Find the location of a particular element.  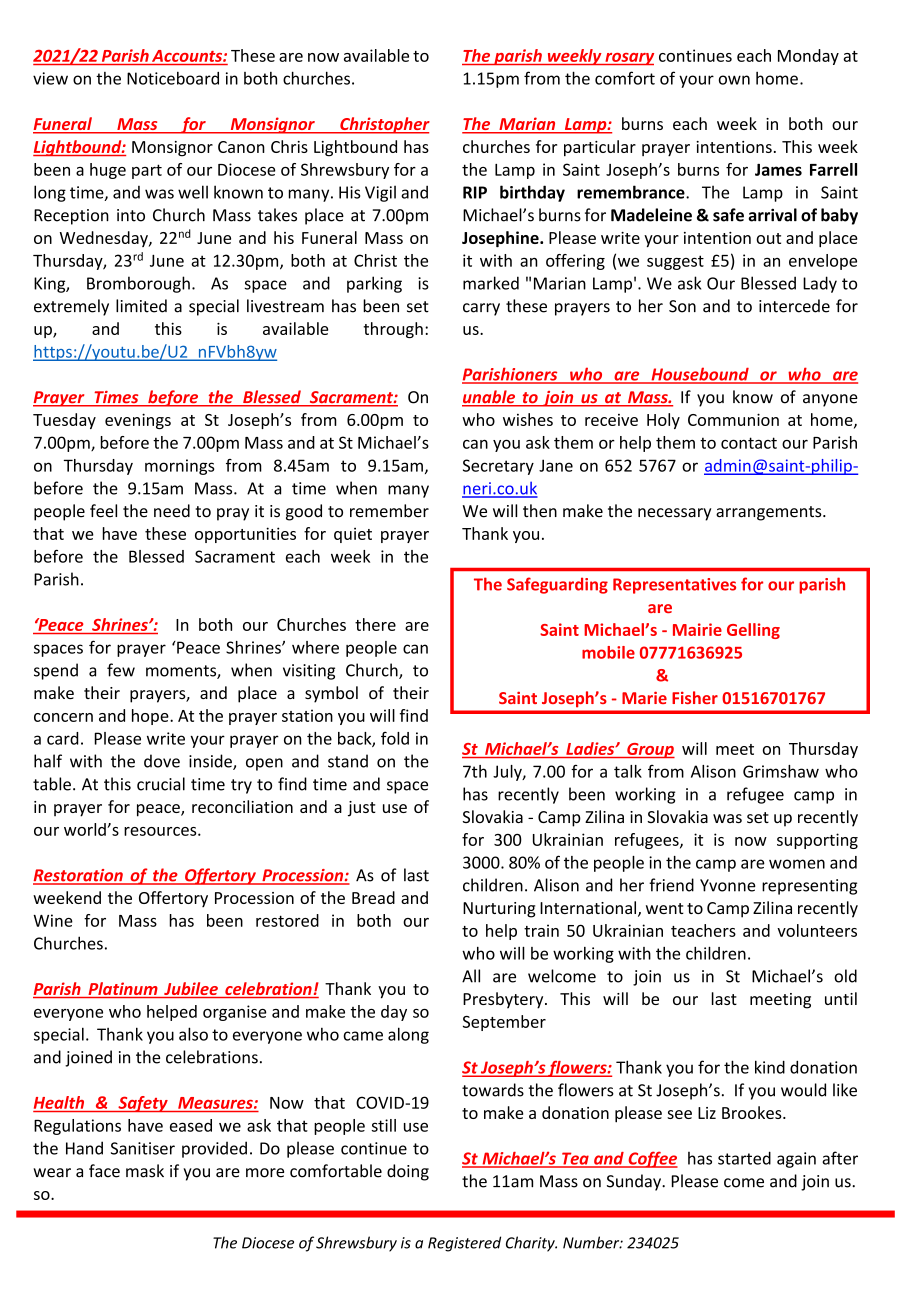

Gelling is located at coordinates (753, 631).
